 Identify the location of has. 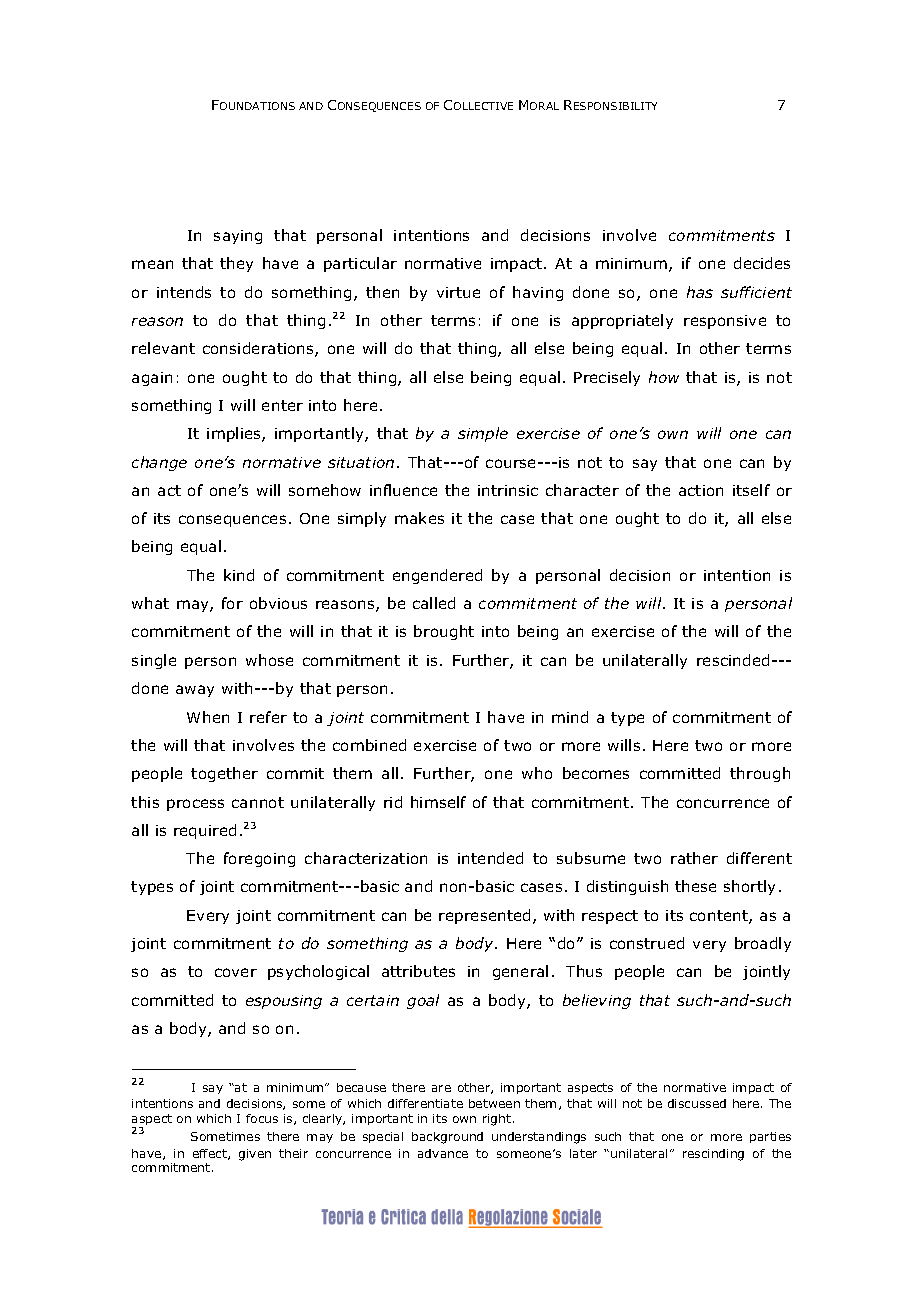
(700, 292).
